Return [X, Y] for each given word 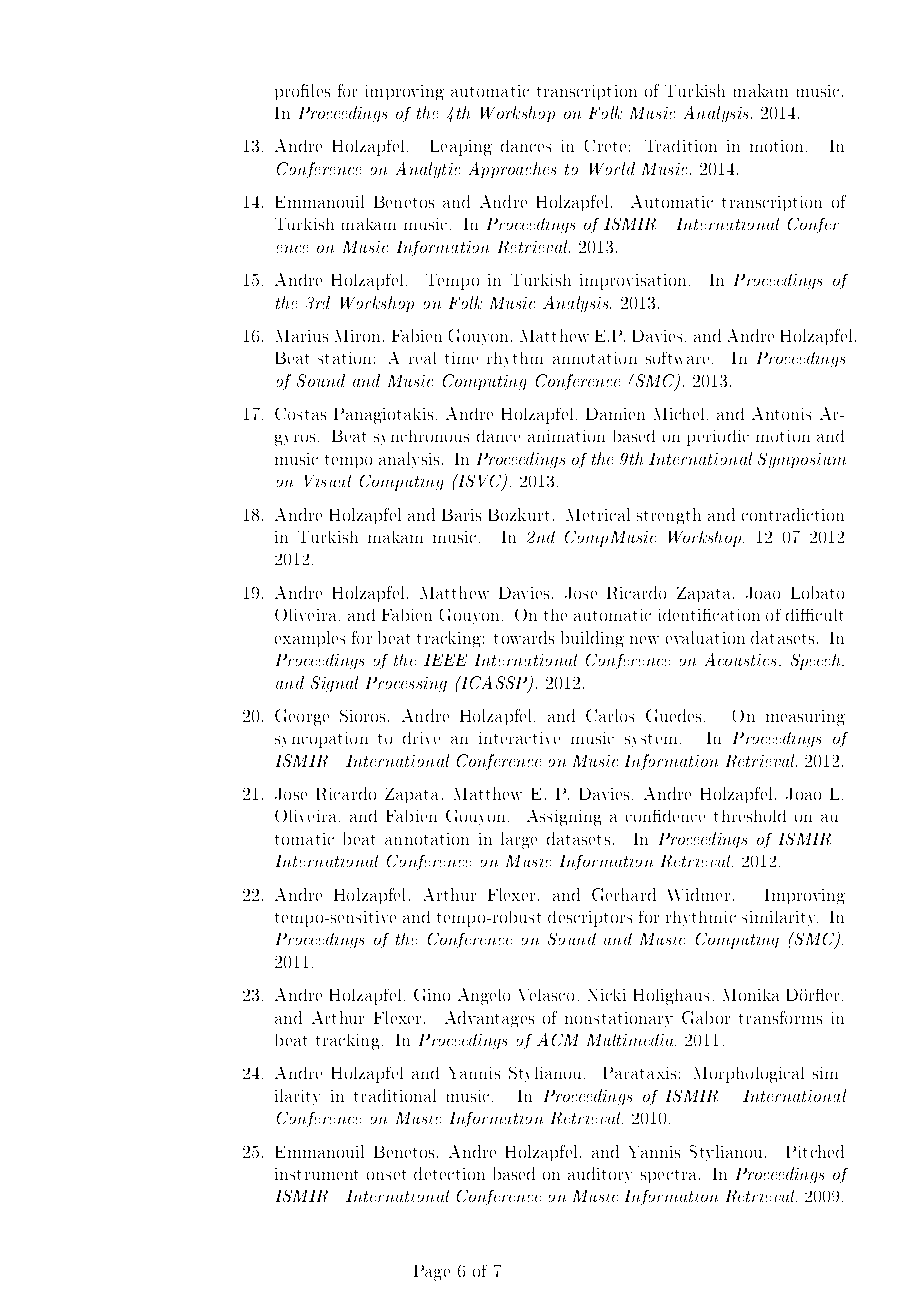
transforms [780, 1017]
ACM [557, 1039]
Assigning [564, 818]
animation [566, 436]
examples [310, 639]
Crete [605, 146]
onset [386, 1175]
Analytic [428, 170]
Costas [300, 414]
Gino [432, 995]
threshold [750, 816]
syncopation [321, 740]
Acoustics [742, 659]
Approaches [512, 170]
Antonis [781, 413]
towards [524, 637]
